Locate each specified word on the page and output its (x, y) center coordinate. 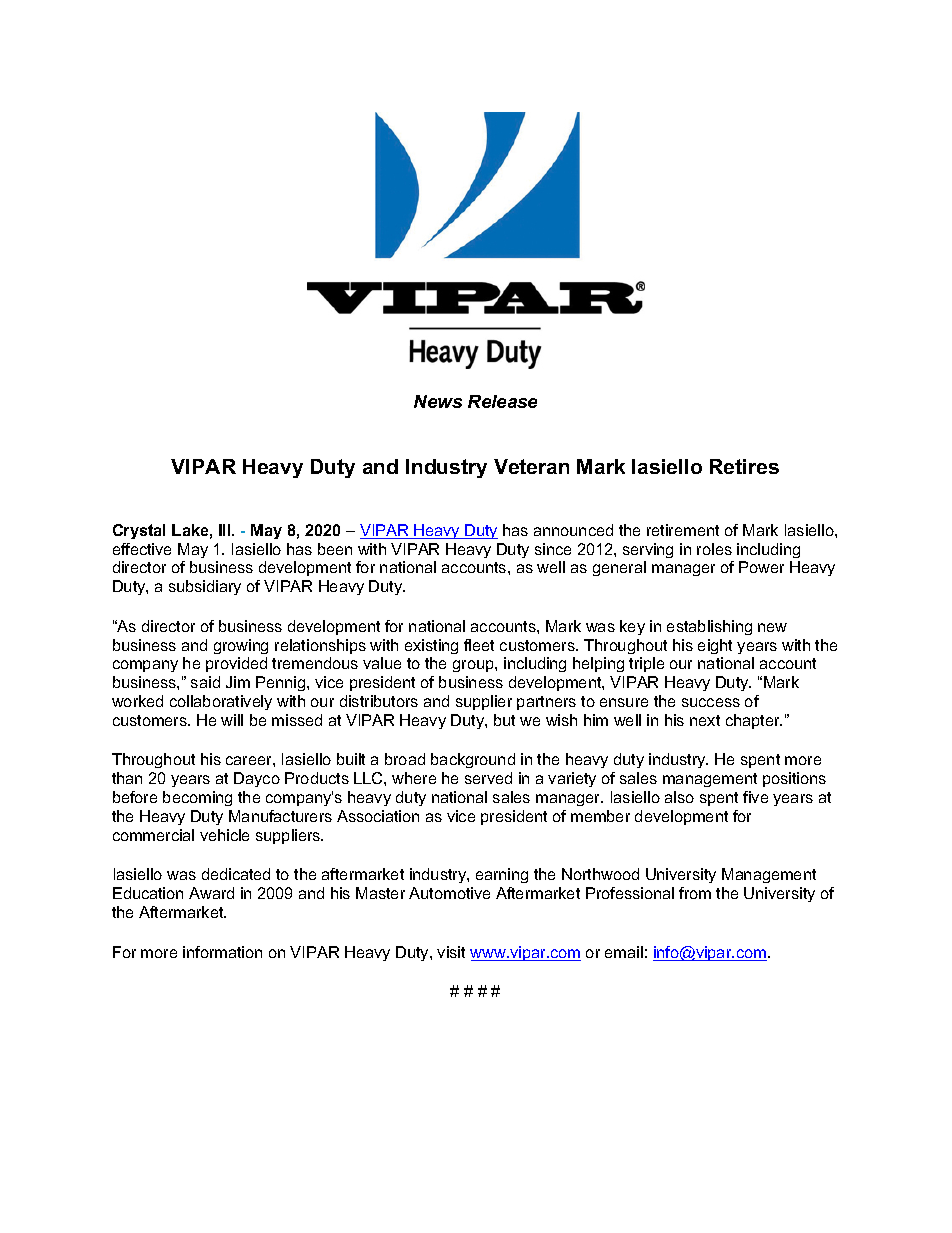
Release (502, 401)
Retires (744, 466)
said (205, 682)
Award (211, 893)
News (438, 401)
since (553, 549)
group (474, 666)
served (488, 778)
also (679, 797)
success (711, 702)
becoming (197, 798)
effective (142, 549)
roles (714, 549)
